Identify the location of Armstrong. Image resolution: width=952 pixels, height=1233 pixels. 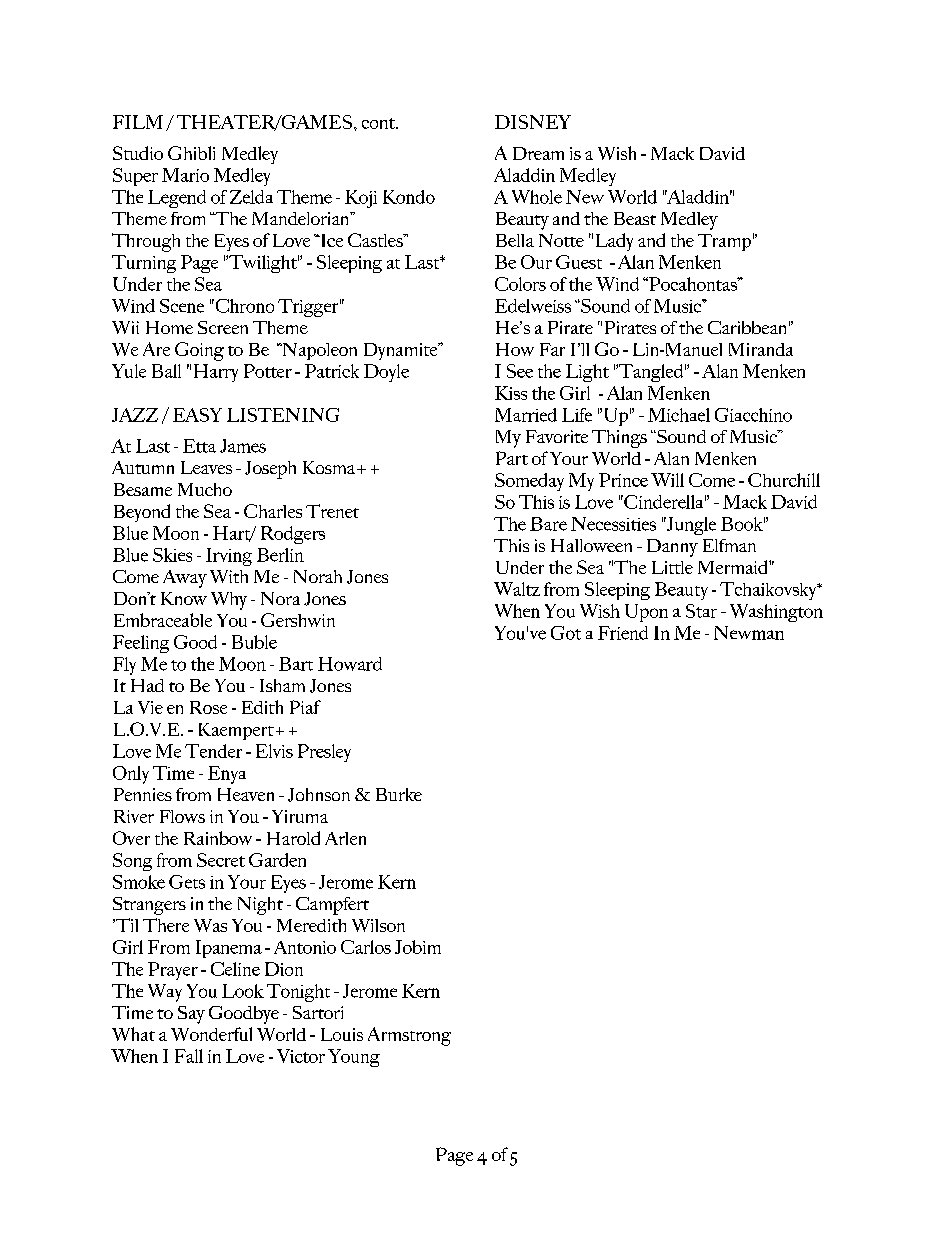
(409, 1036).
